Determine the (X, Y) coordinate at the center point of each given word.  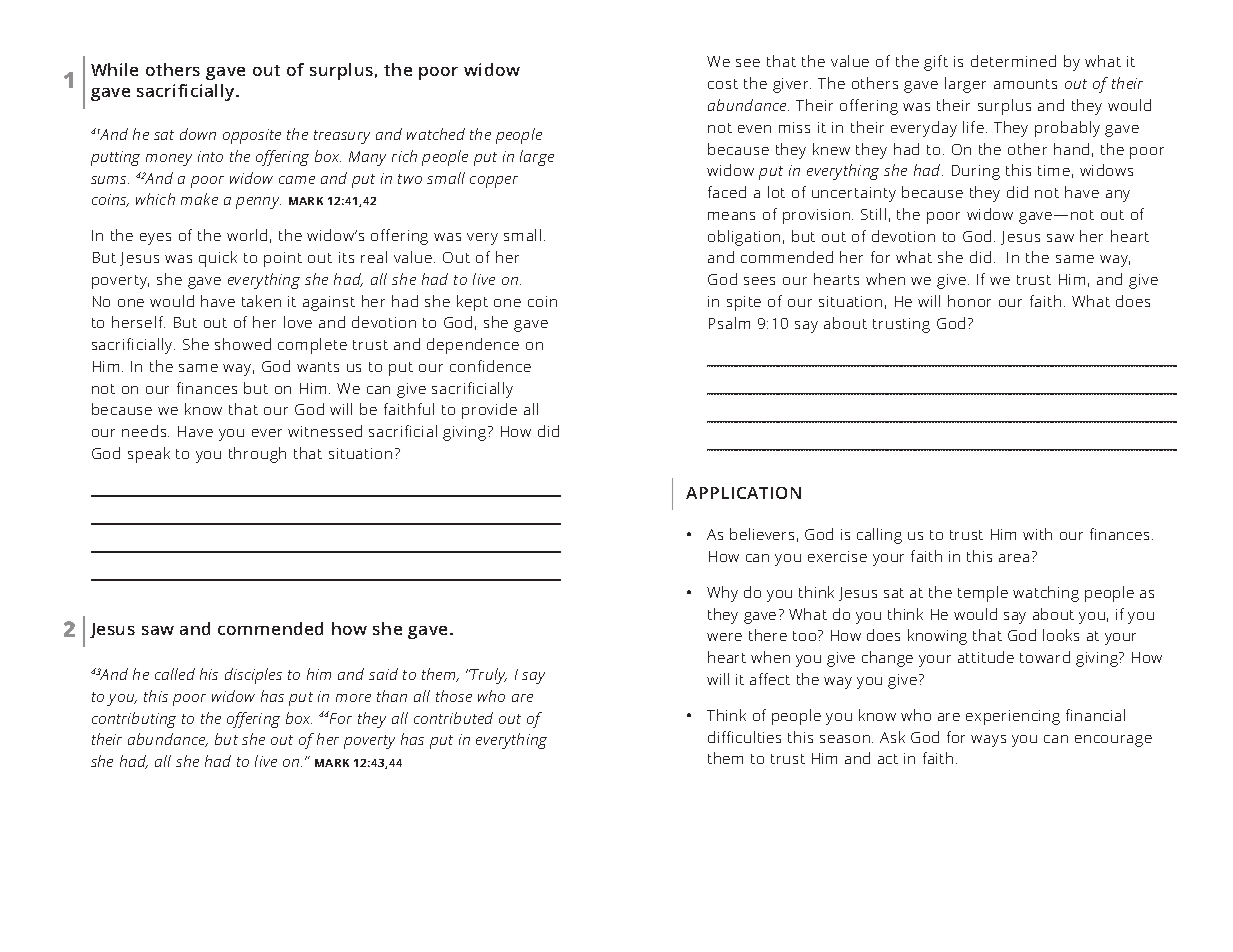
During (976, 172)
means (731, 216)
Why (722, 594)
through (257, 455)
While (114, 69)
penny (258, 203)
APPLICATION (743, 493)
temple (983, 594)
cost (723, 84)
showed (243, 344)
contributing (134, 720)
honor (969, 301)
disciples (253, 676)
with (1037, 534)
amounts (1025, 84)
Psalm (729, 323)
